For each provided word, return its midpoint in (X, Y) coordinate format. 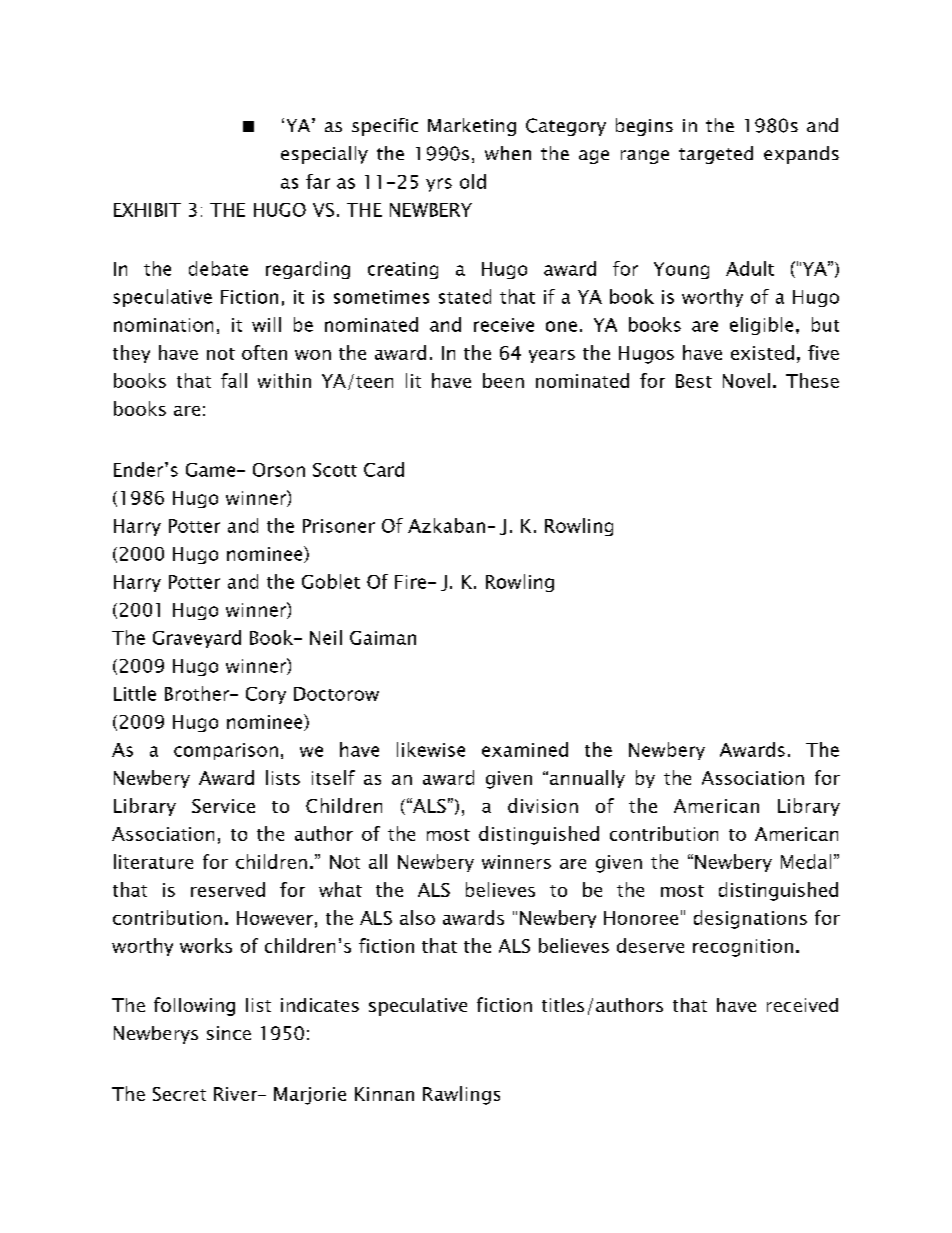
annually (587, 779)
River (237, 1094)
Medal (806, 861)
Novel (746, 380)
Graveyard (197, 639)
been (503, 380)
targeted (716, 155)
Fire (410, 582)
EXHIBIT (147, 210)
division (543, 805)
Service (223, 806)
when (508, 153)
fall (234, 380)
